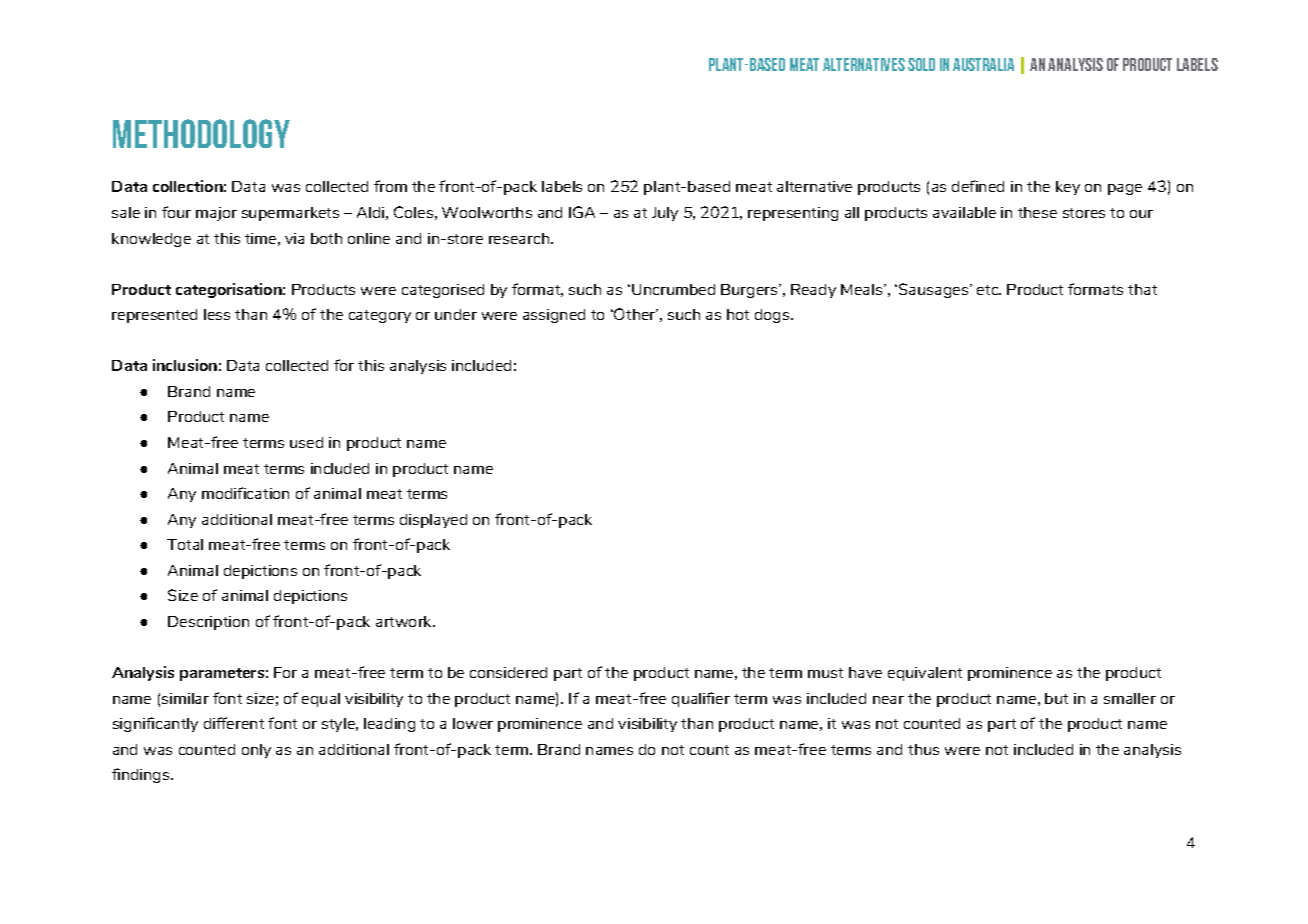 The width and height of the page is (1308, 924). I want to click on only, so click(256, 751).
